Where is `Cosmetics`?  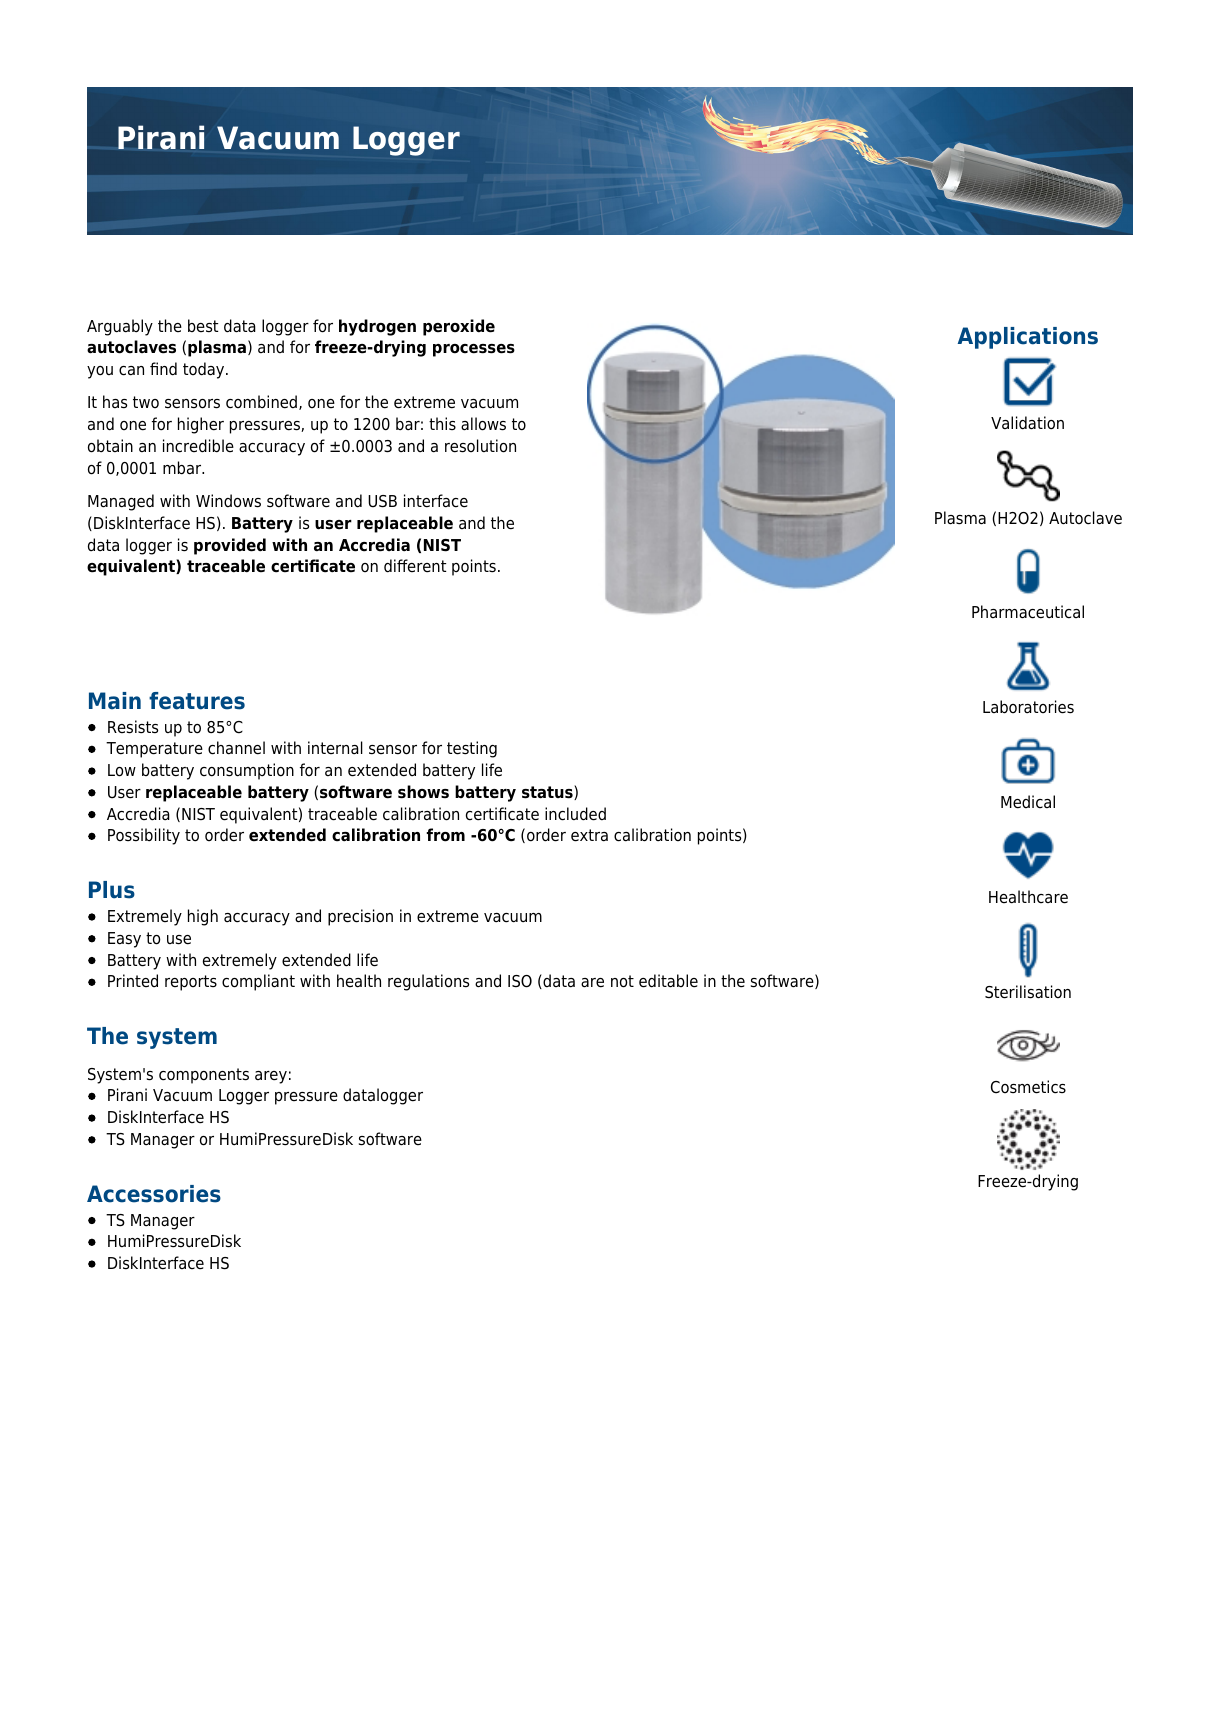
Cosmetics is located at coordinates (1028, 1087).
